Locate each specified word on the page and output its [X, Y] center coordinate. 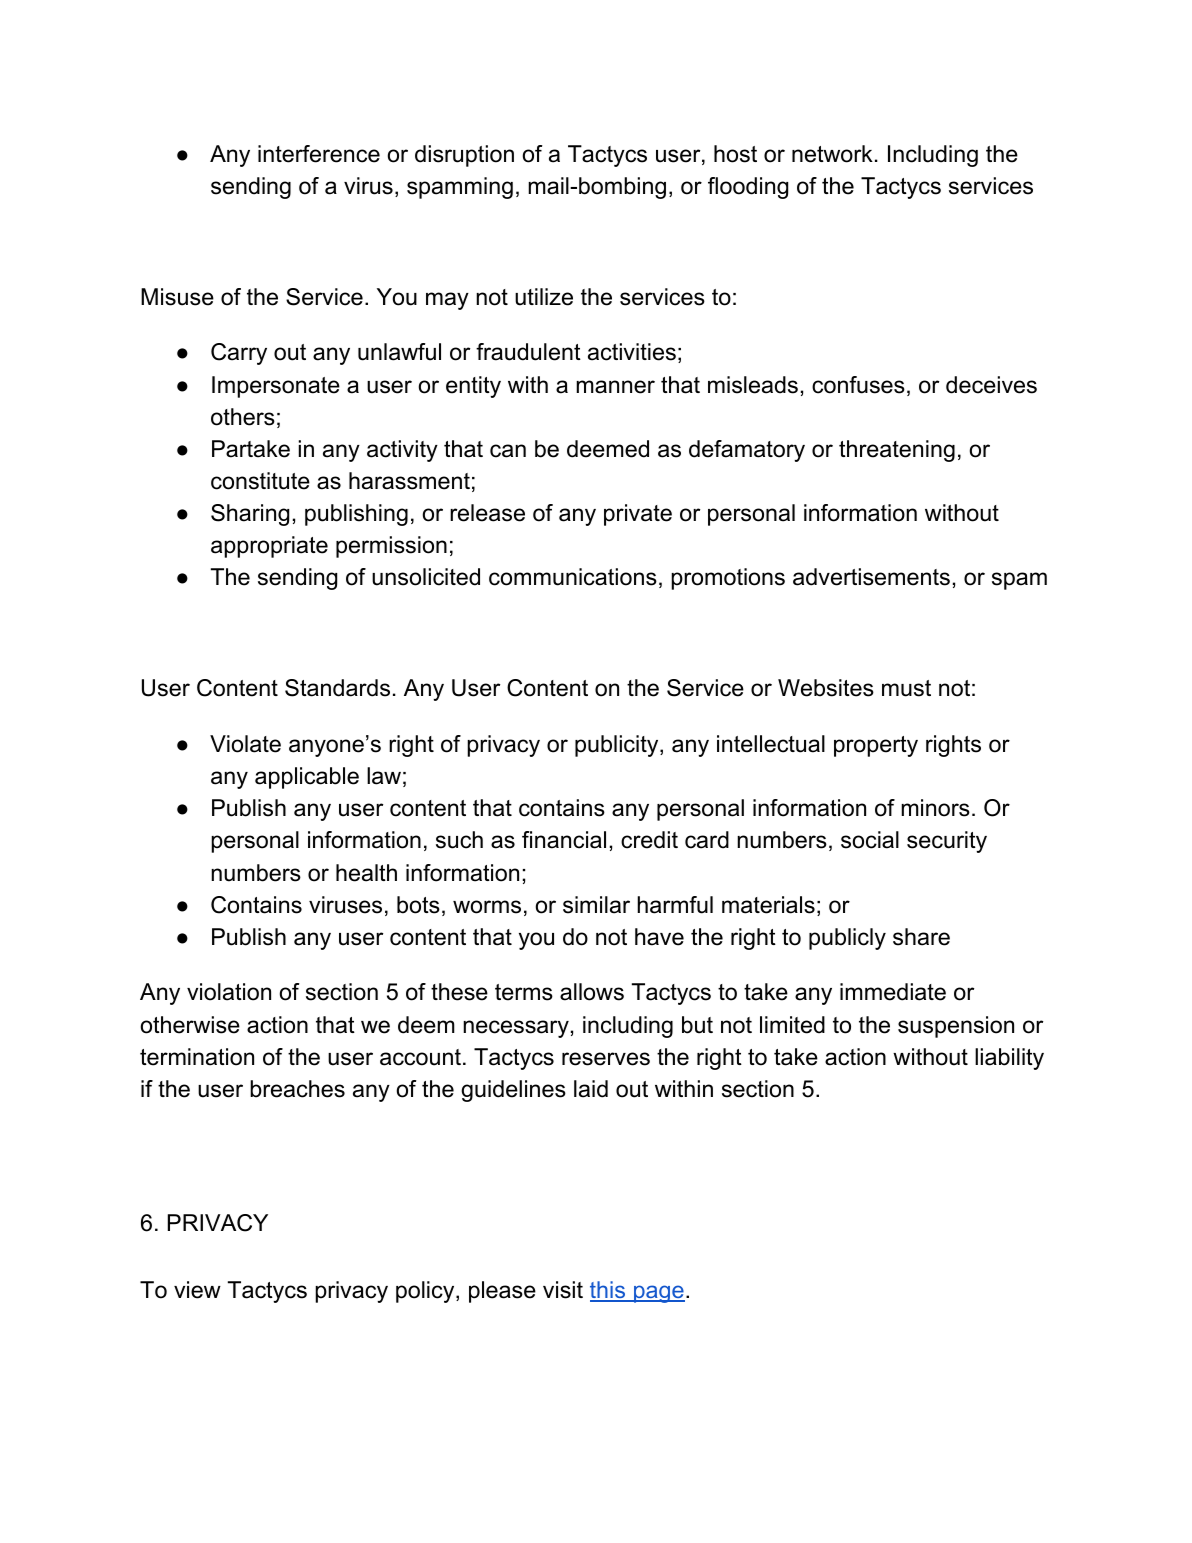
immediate [893, 992]
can [508, 451]
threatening [897, 451]
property [876, 746]
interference [319, 154]
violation [229, 992]
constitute [260, 481]
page [658, 1294]
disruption [464, 156]
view [197, 1290]
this [609, 1291]
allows [592, 992]
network [832, 154]
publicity [616, 746]
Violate [245, 744]
